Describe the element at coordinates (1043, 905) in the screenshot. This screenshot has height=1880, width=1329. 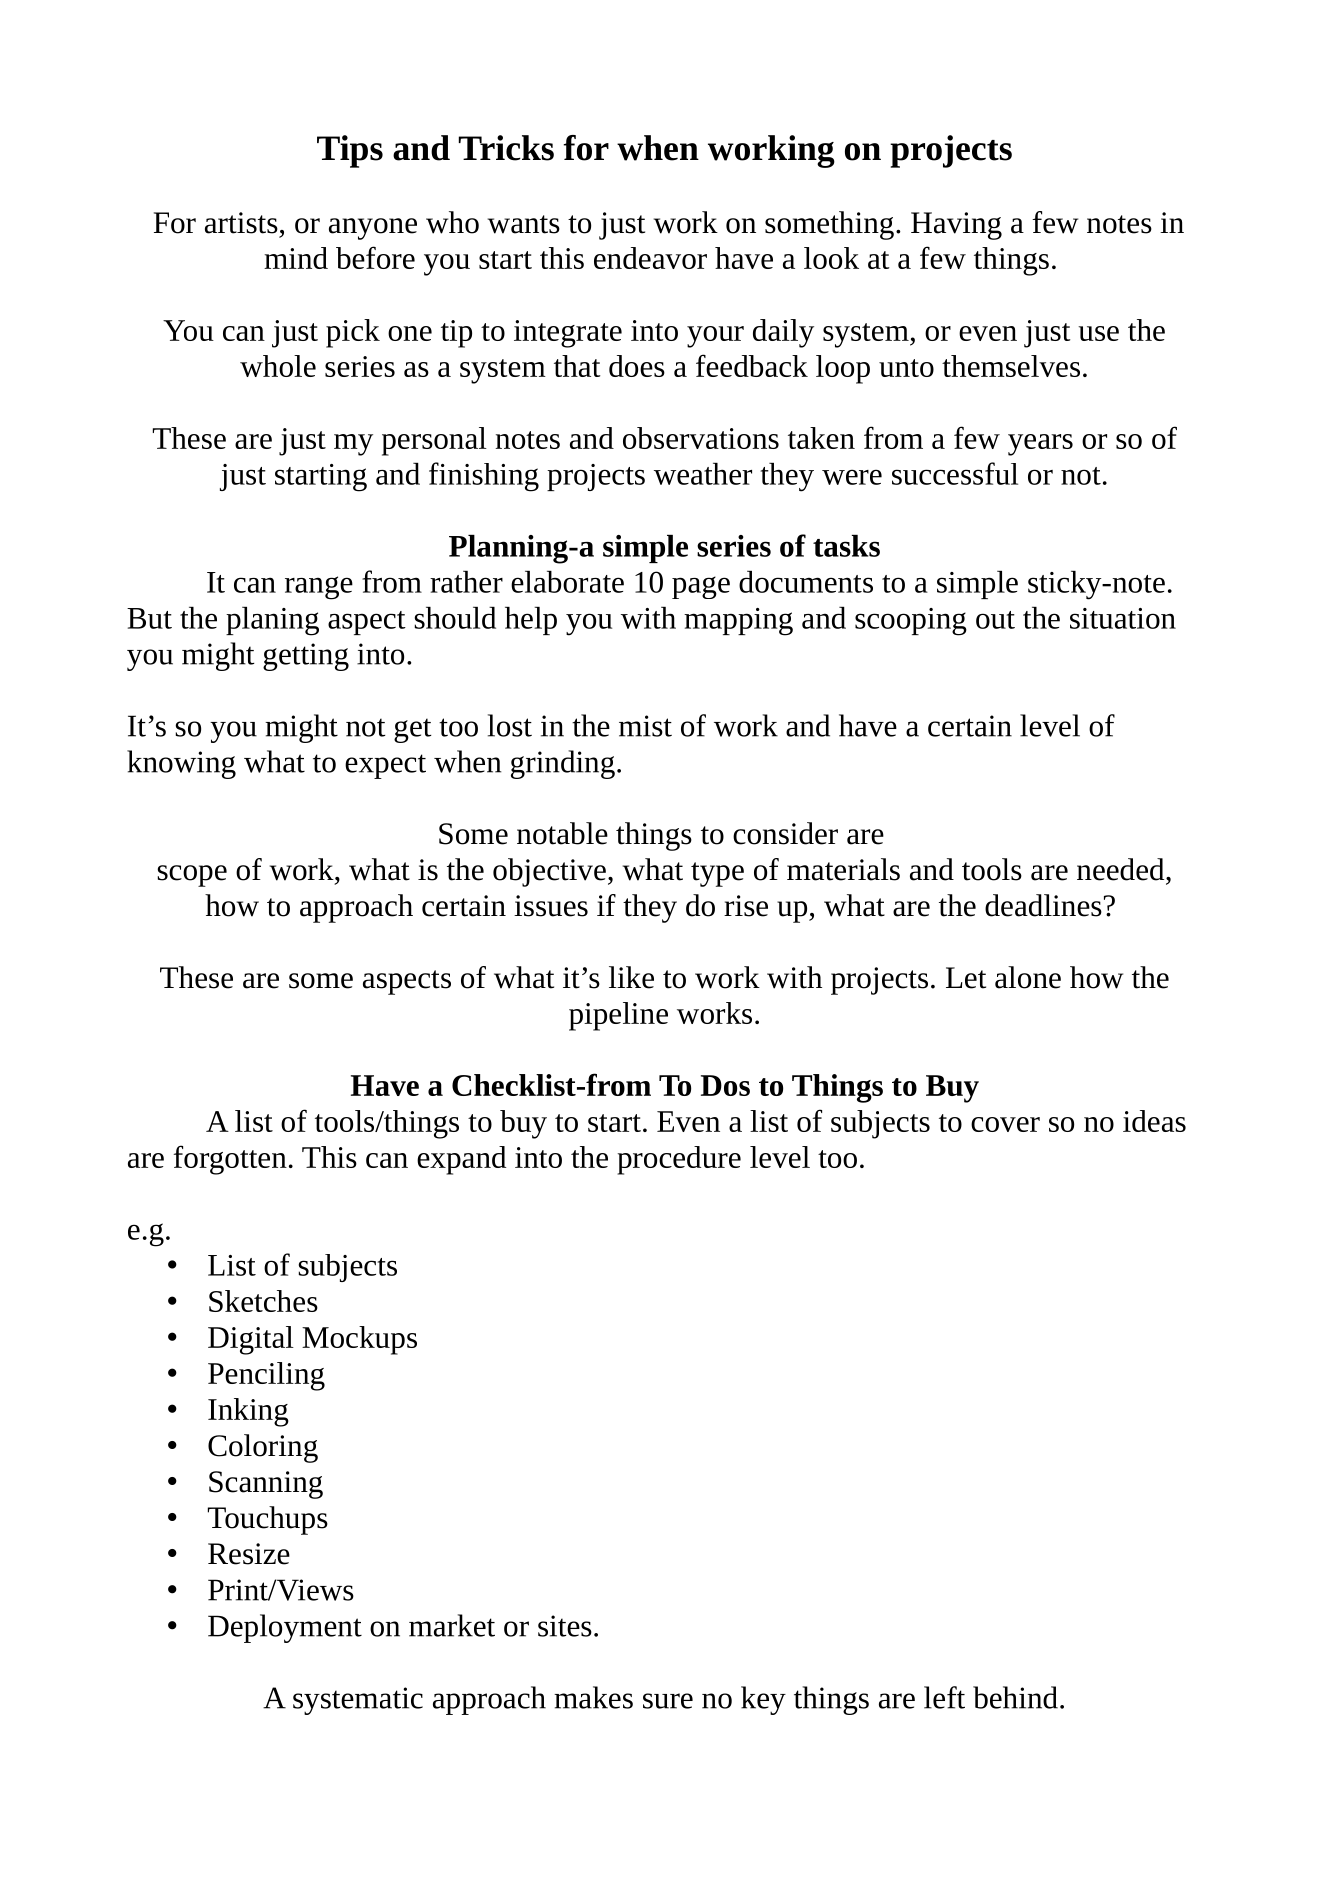
I see `deadlines` at that location.
